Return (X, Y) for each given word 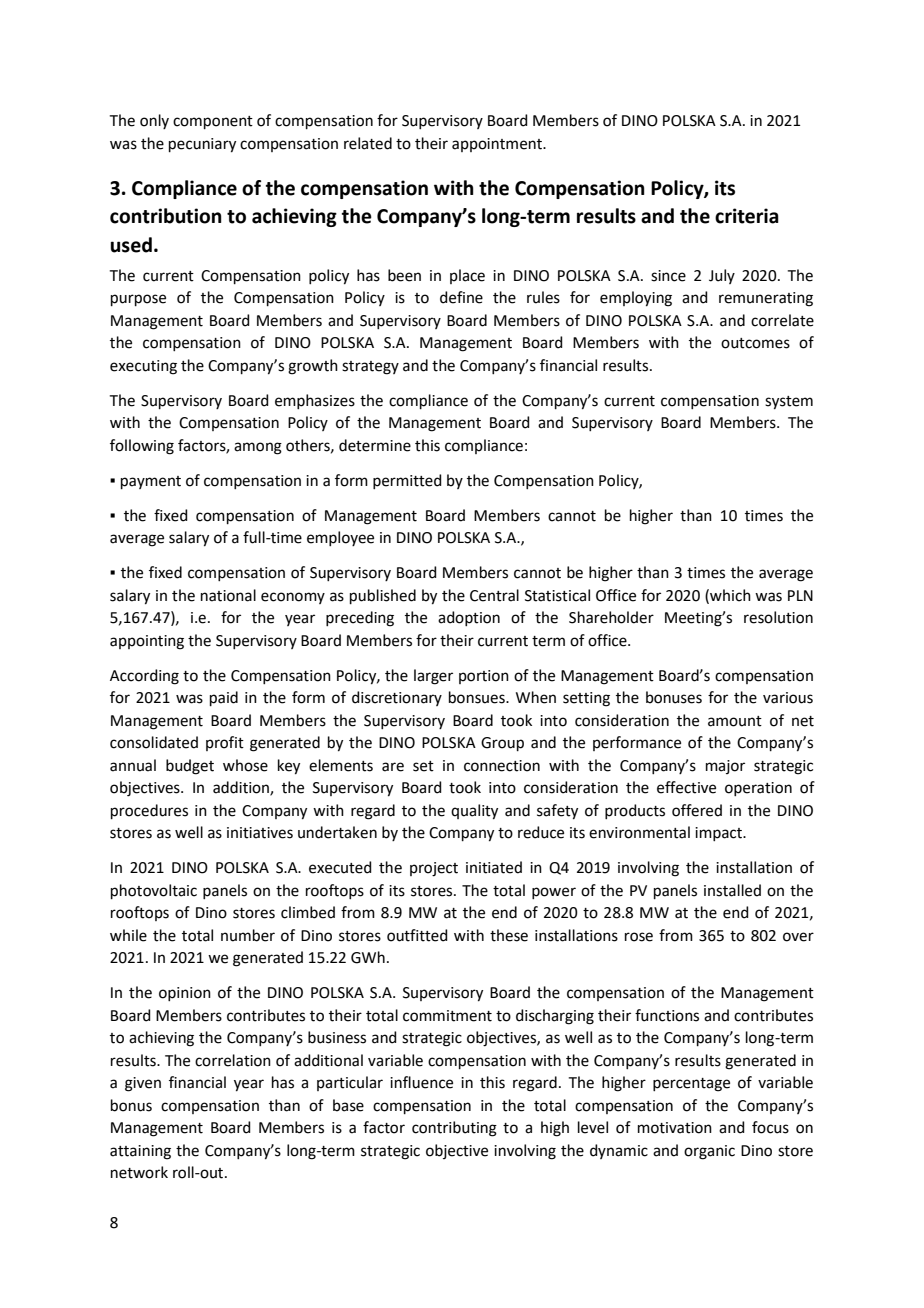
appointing (147, 642)
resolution (778, 617)
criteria (747, 216)
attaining (140, 1152)
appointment (498, 145)
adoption (469, 618)
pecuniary (202, 145)
